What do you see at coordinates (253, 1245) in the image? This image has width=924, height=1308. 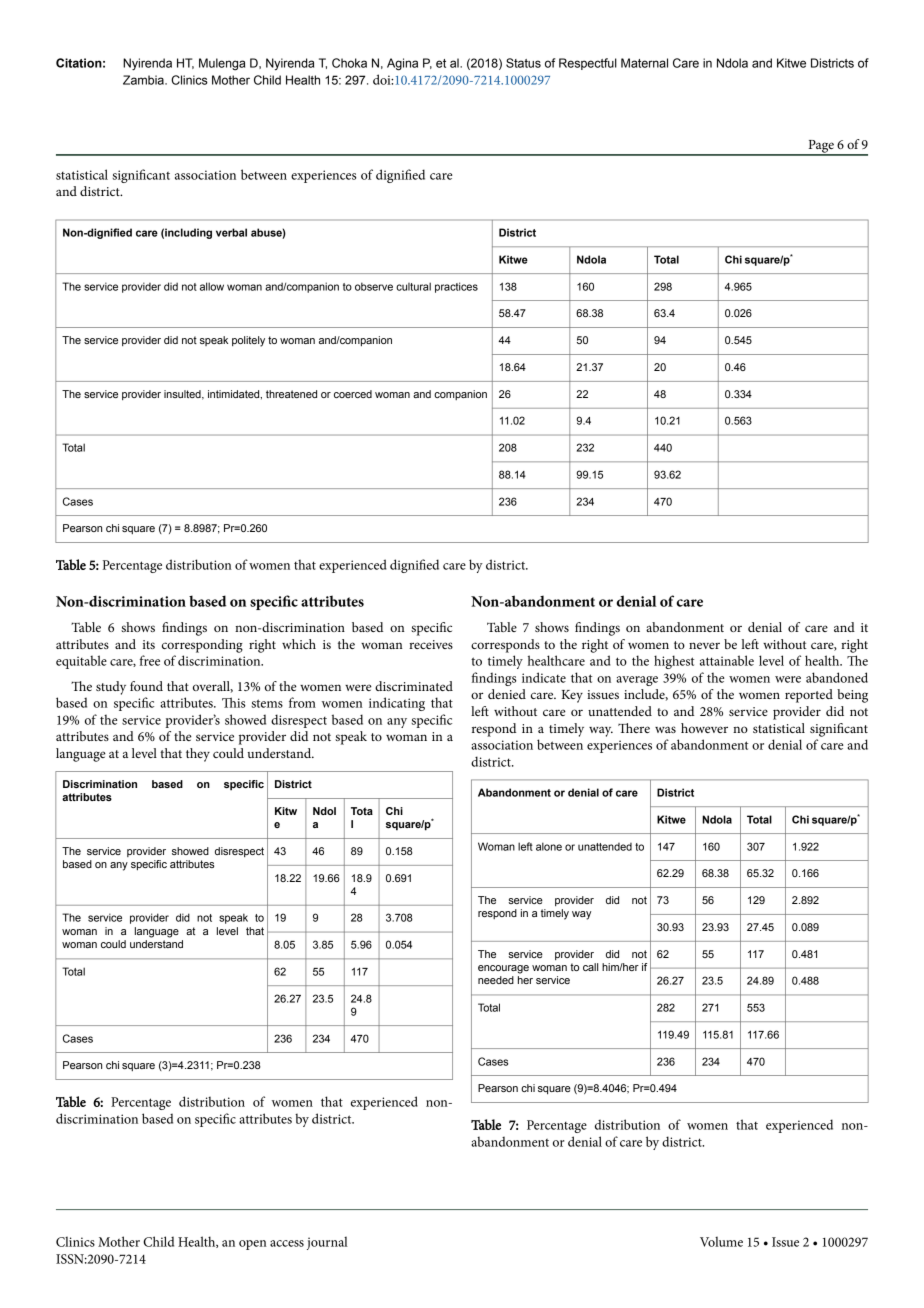 I see `open` at bounding box center [253, 1245].
